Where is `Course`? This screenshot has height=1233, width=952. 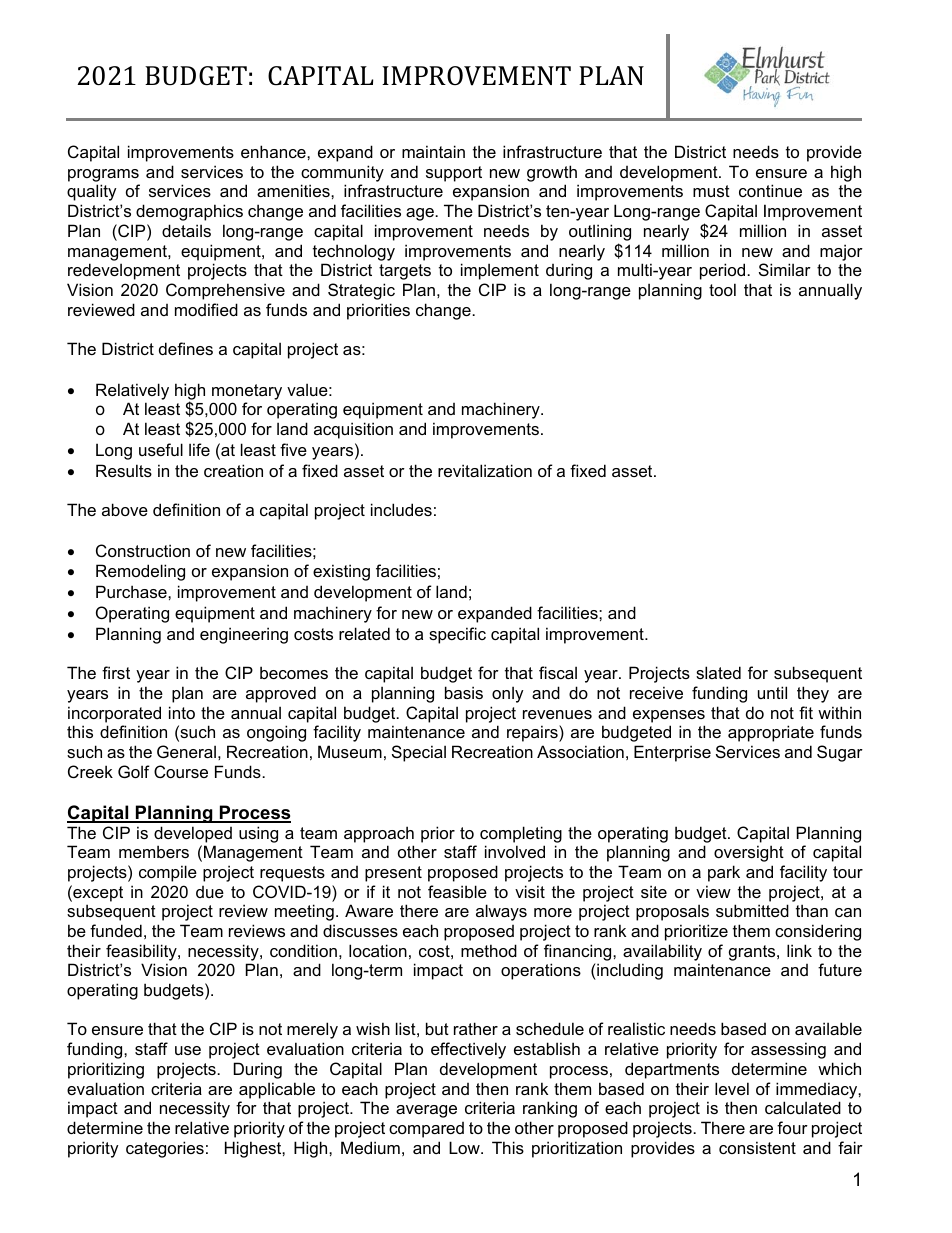 Course is located at coordinates (181, 771).
